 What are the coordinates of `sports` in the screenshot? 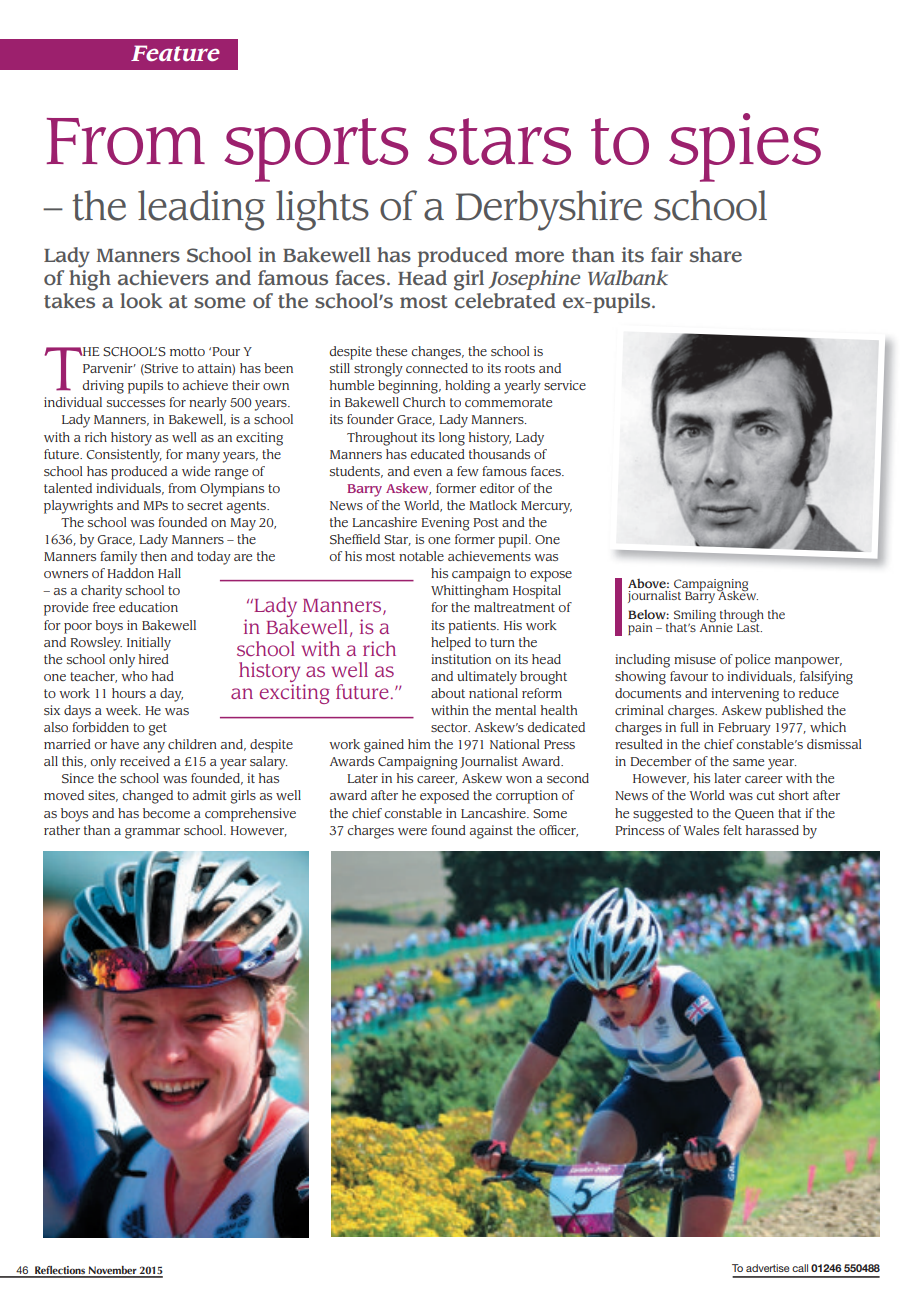 It's located at (316, 150).
